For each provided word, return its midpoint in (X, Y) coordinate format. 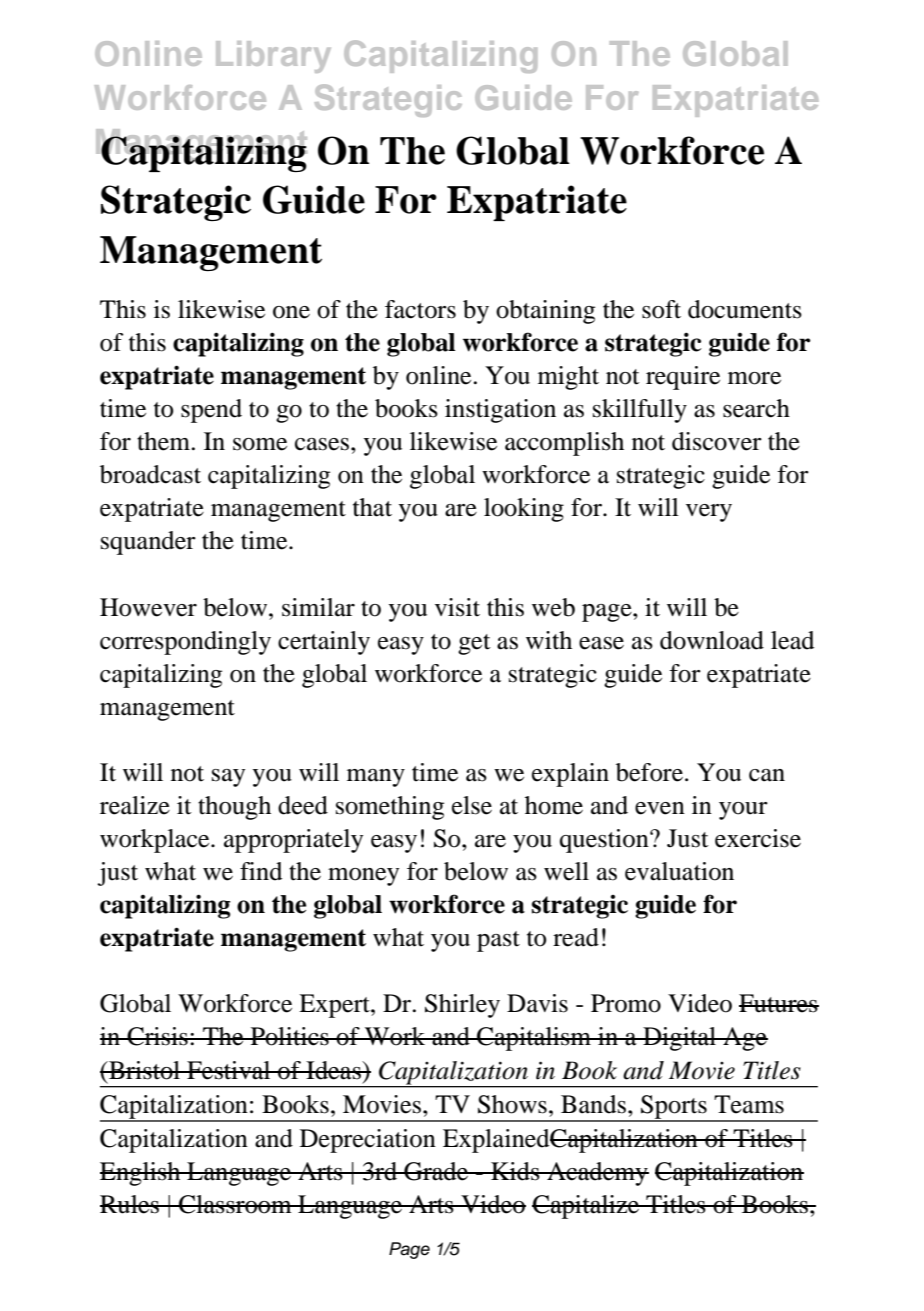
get (474, 644)
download (712, 640)
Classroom (235, 1204)
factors (420, 309)
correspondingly (185, 643)
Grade (436, 1171)
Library (273, 57)
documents (745, 309)
